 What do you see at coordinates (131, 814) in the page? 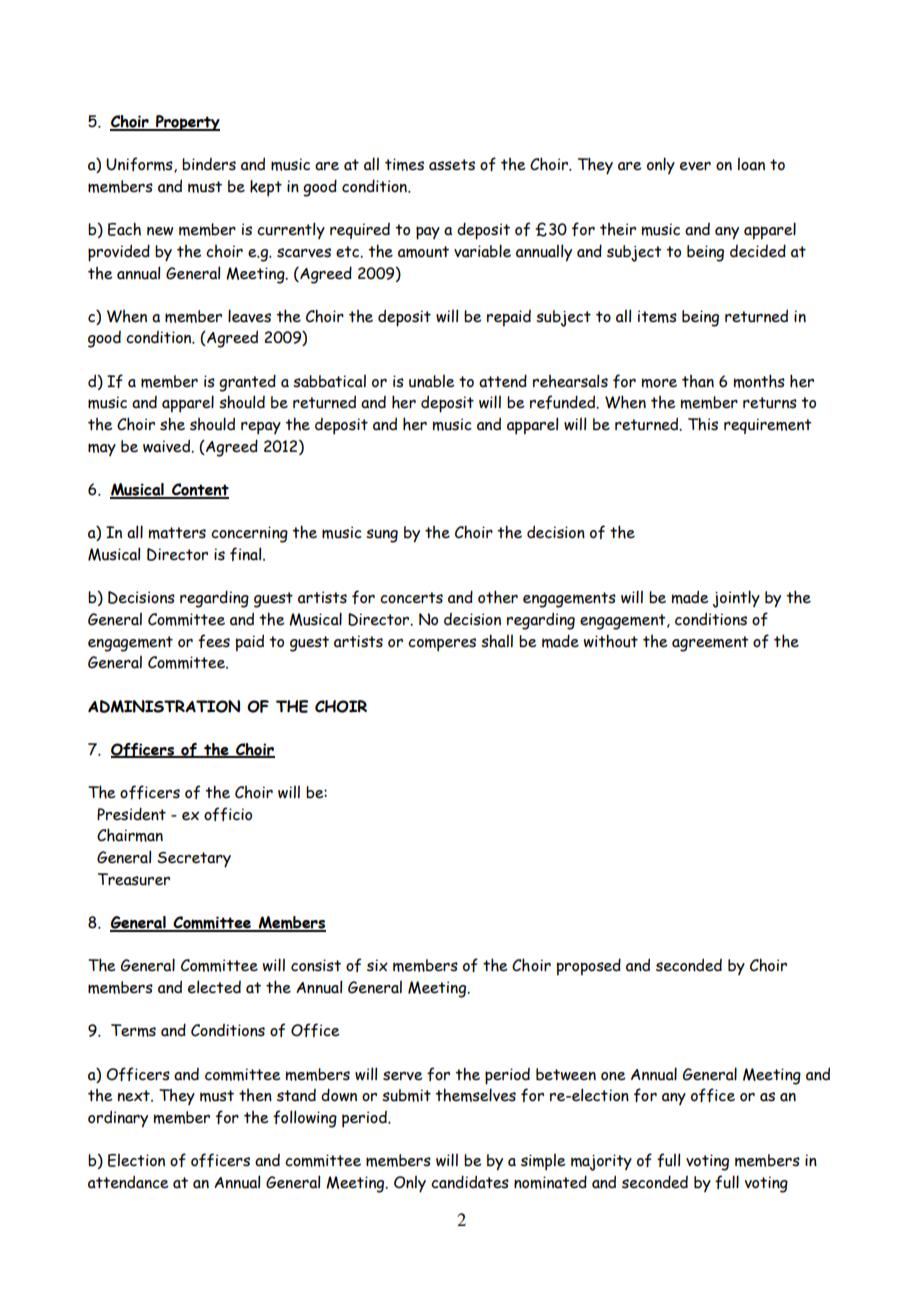
I see `President` at bounding box center [131, 814].
